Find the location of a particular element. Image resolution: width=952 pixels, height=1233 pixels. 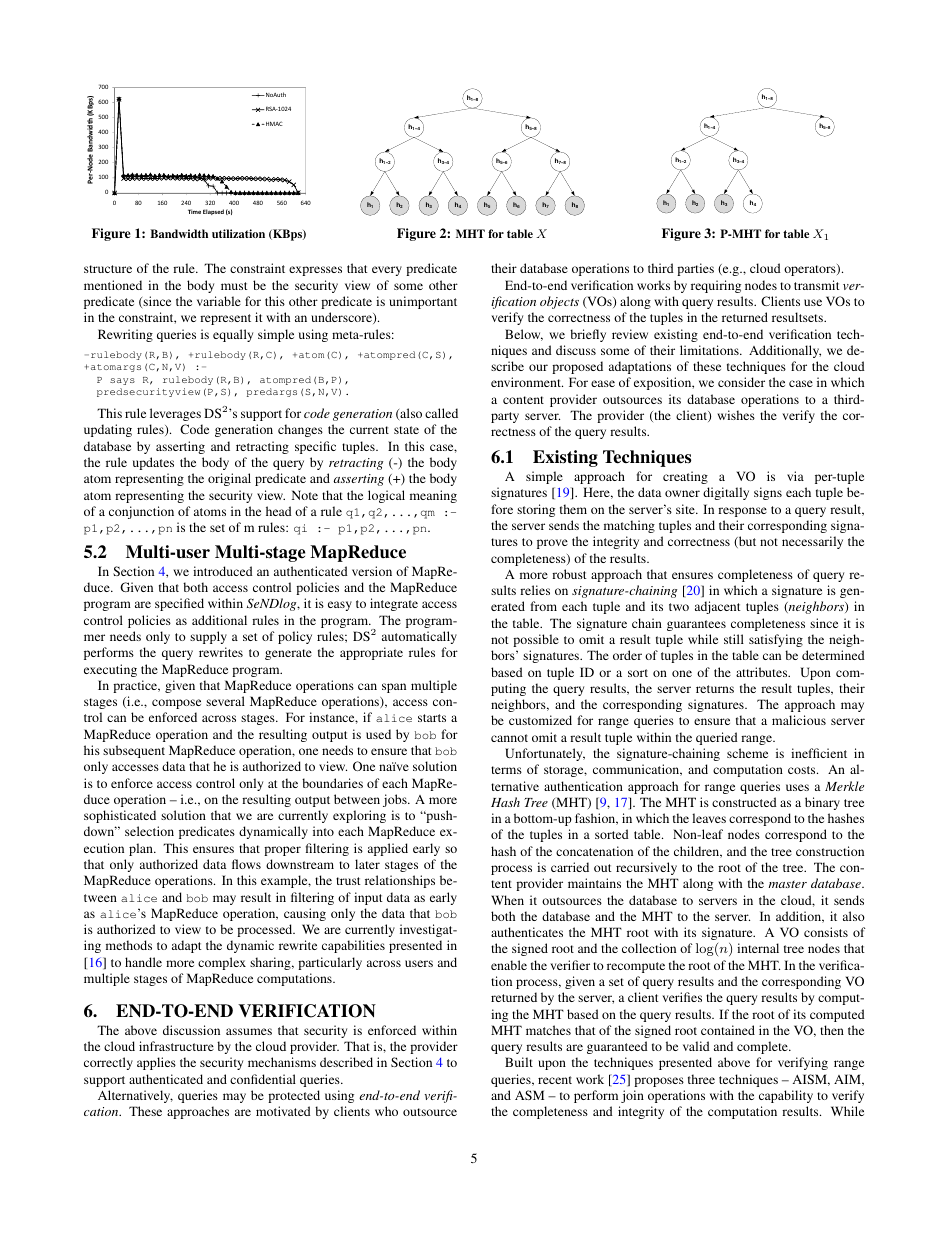

applies is located at coordinates (156, 1063).
